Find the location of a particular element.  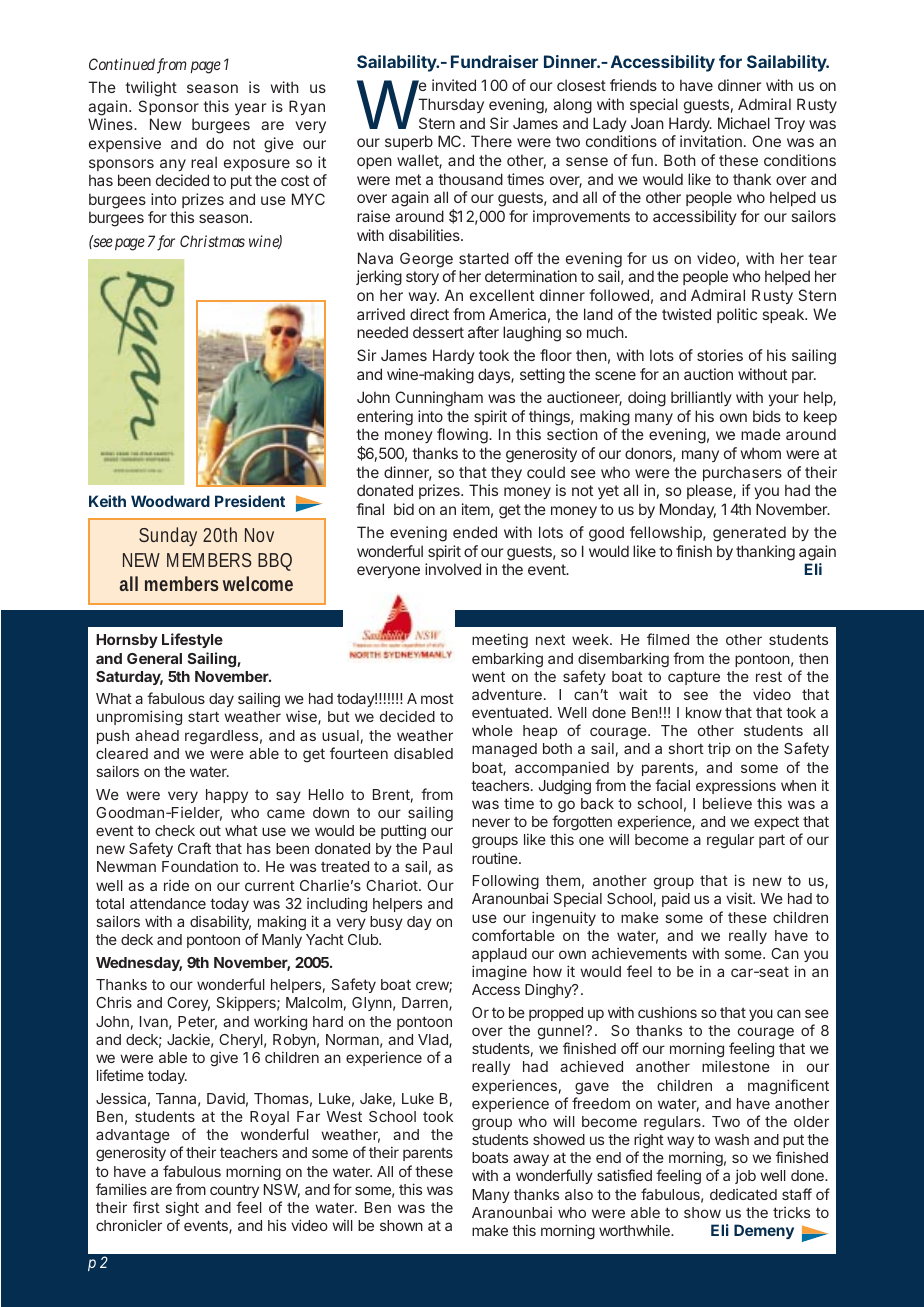

trip is located at coordinates (719, 749).
